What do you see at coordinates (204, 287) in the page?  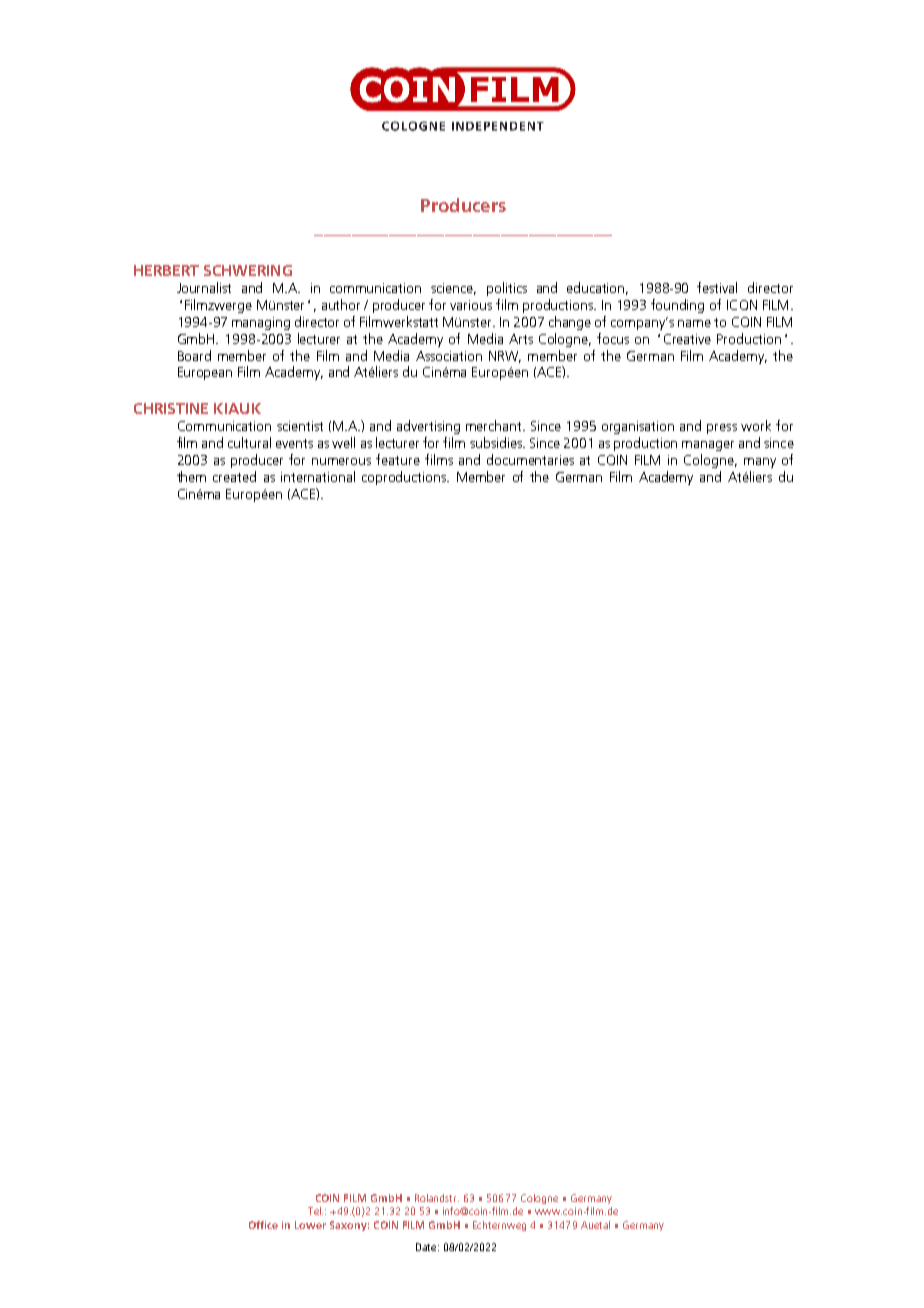 I see `Journalist` at bounding box center [204, 287].
